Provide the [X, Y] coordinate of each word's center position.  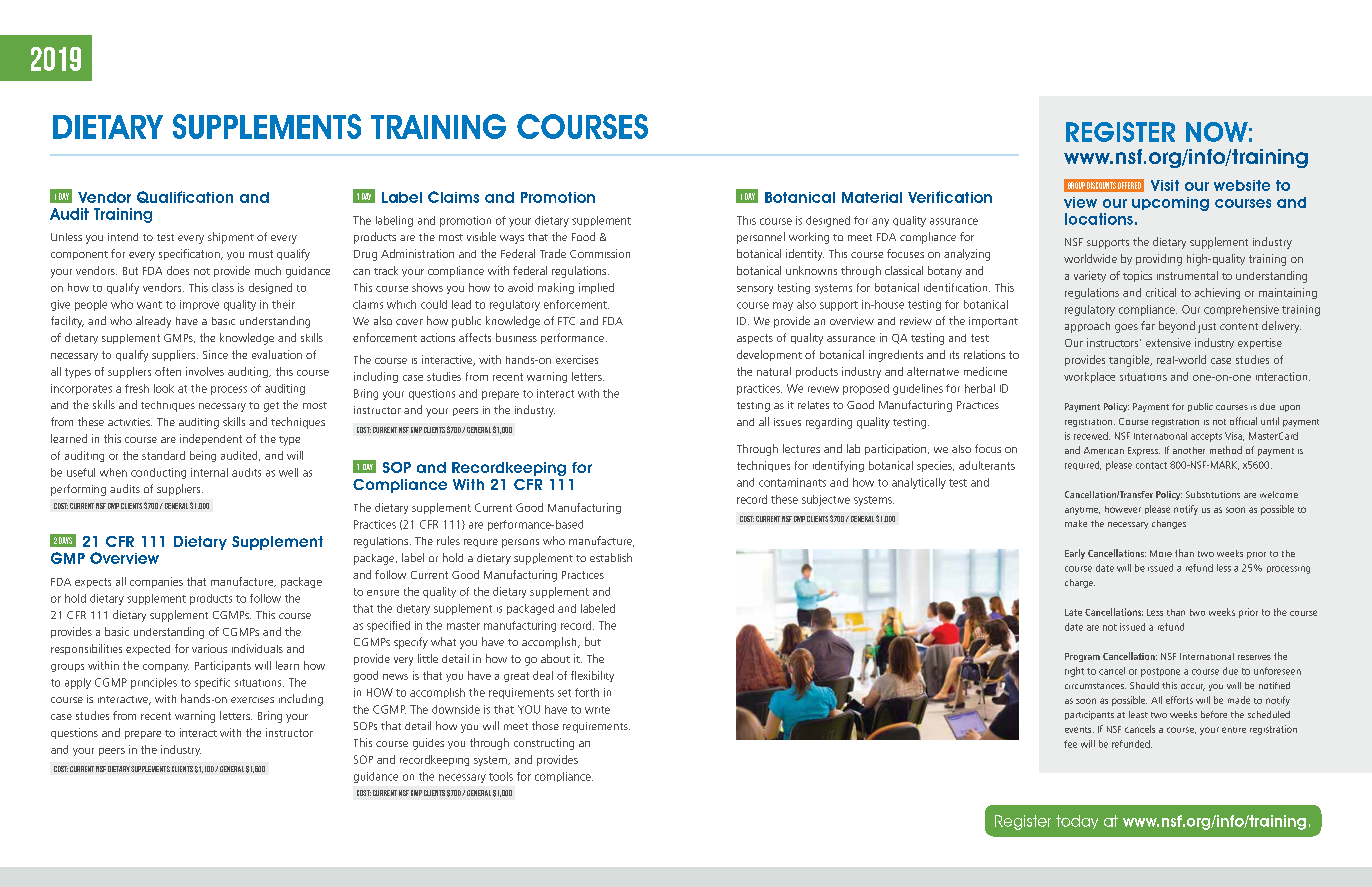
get [271, 407]
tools [501, 776]
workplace [1089, 377]
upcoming [1170, 204]
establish [611, 557]
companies [156, 582]
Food [583, 236]
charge [1080, 583]
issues [787, 422]
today [1077, 822]
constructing [544, 744]
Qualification [185, 197]
